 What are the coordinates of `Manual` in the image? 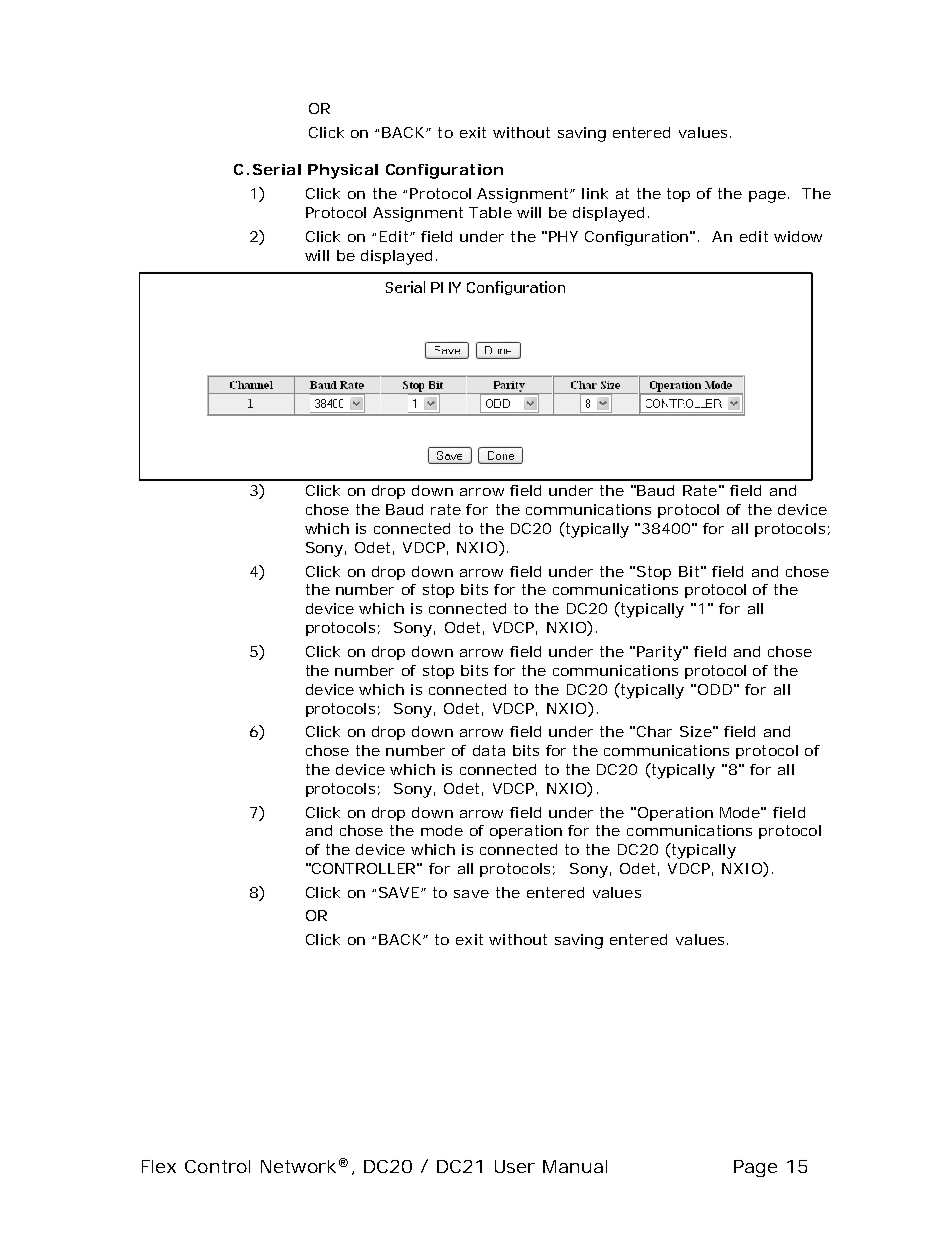 It's located at (575, 1166).
